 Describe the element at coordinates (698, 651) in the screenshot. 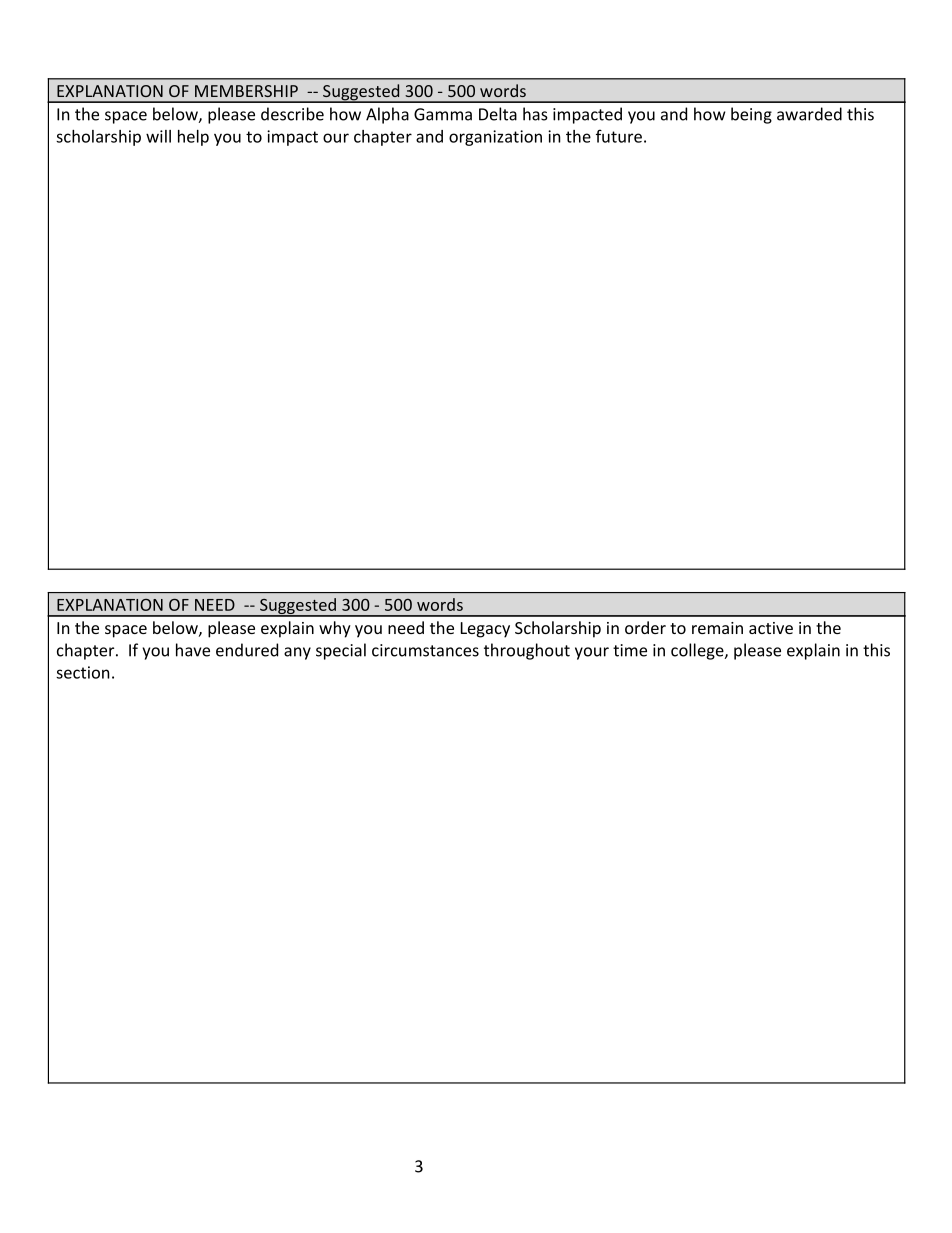

I see `college` at that location.
